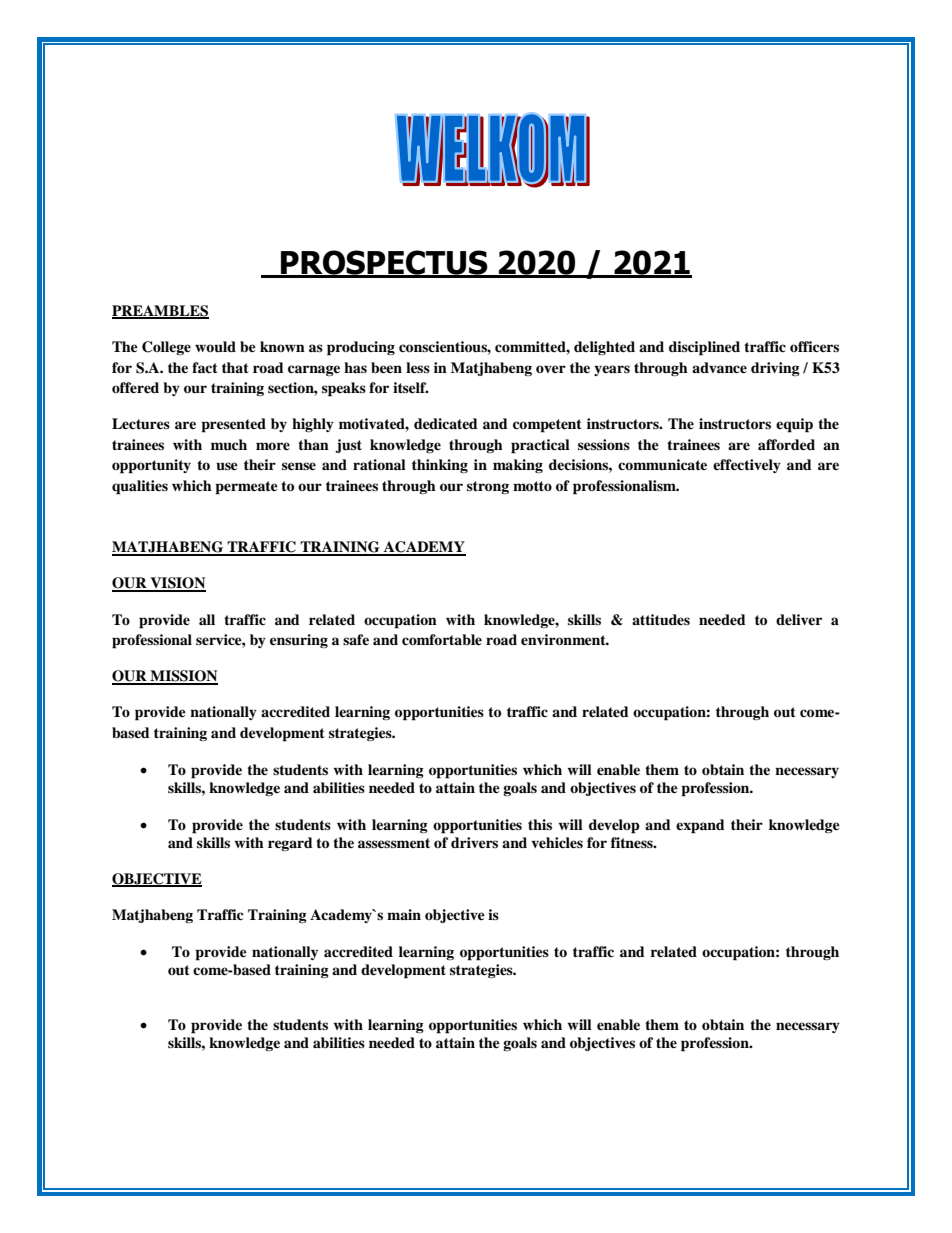 The height and width of the screenshot is (1233, 952). I want to click on less, so click(418, 367).
